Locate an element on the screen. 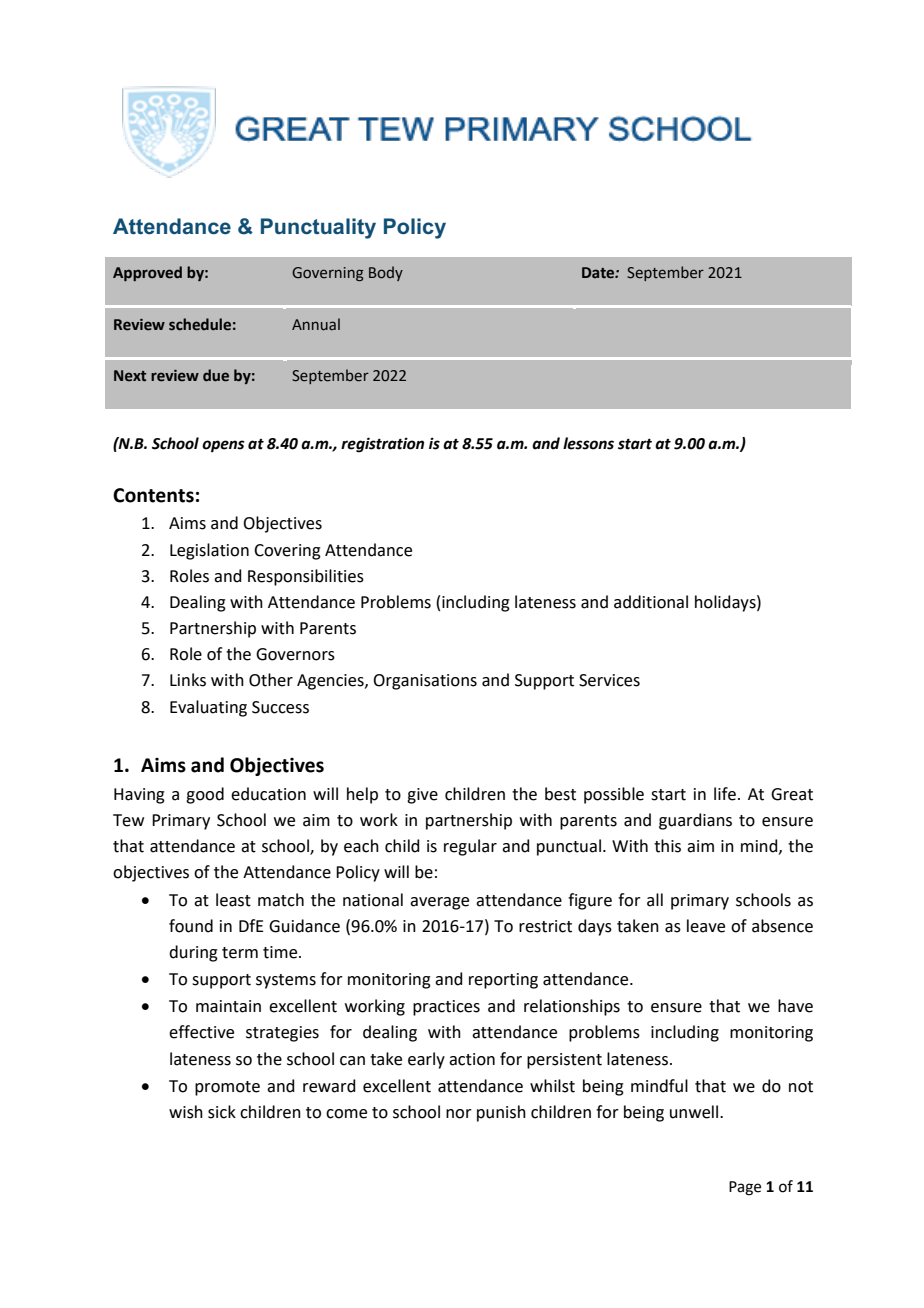 This screenshot has width=924, height=1308. Body is located at coordinates (386, 273).
